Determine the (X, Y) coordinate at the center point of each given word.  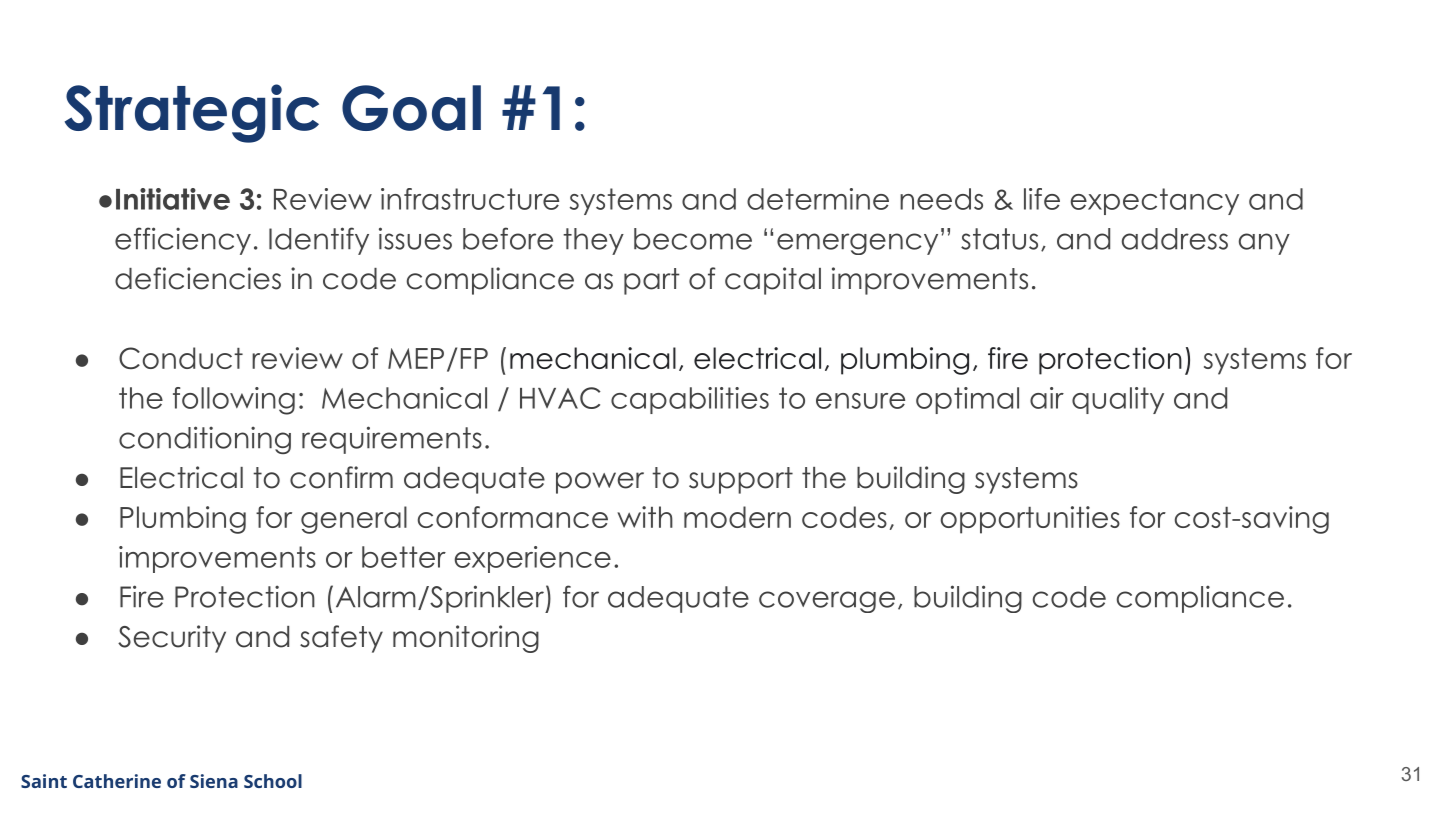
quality (1118, 400)
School (273, 781)
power (600, 483)
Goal (411, 108)
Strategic (192, 113)
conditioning (205, 440)
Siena (214, 781)
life (1042, 199)
